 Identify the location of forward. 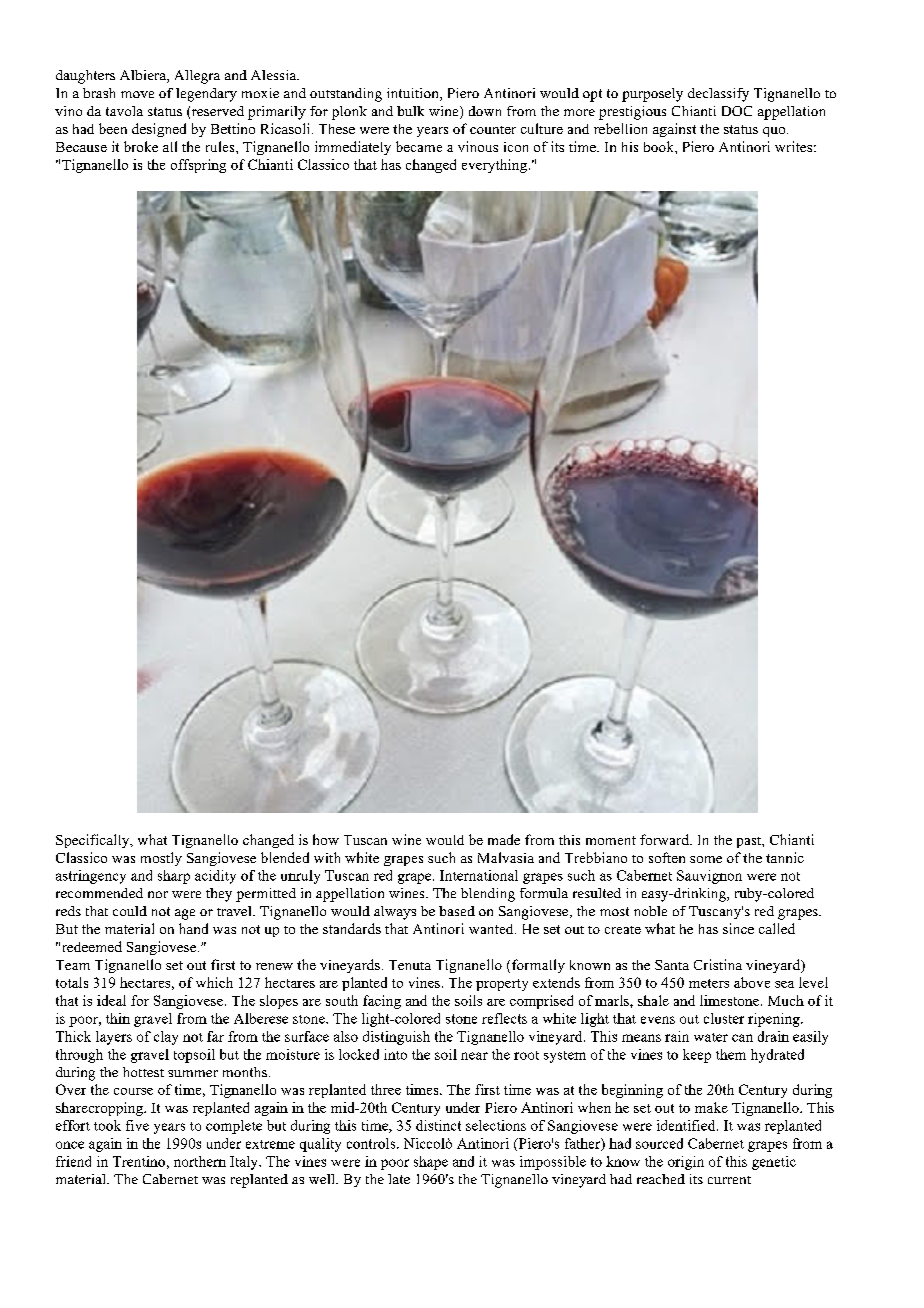
(665, 839).
